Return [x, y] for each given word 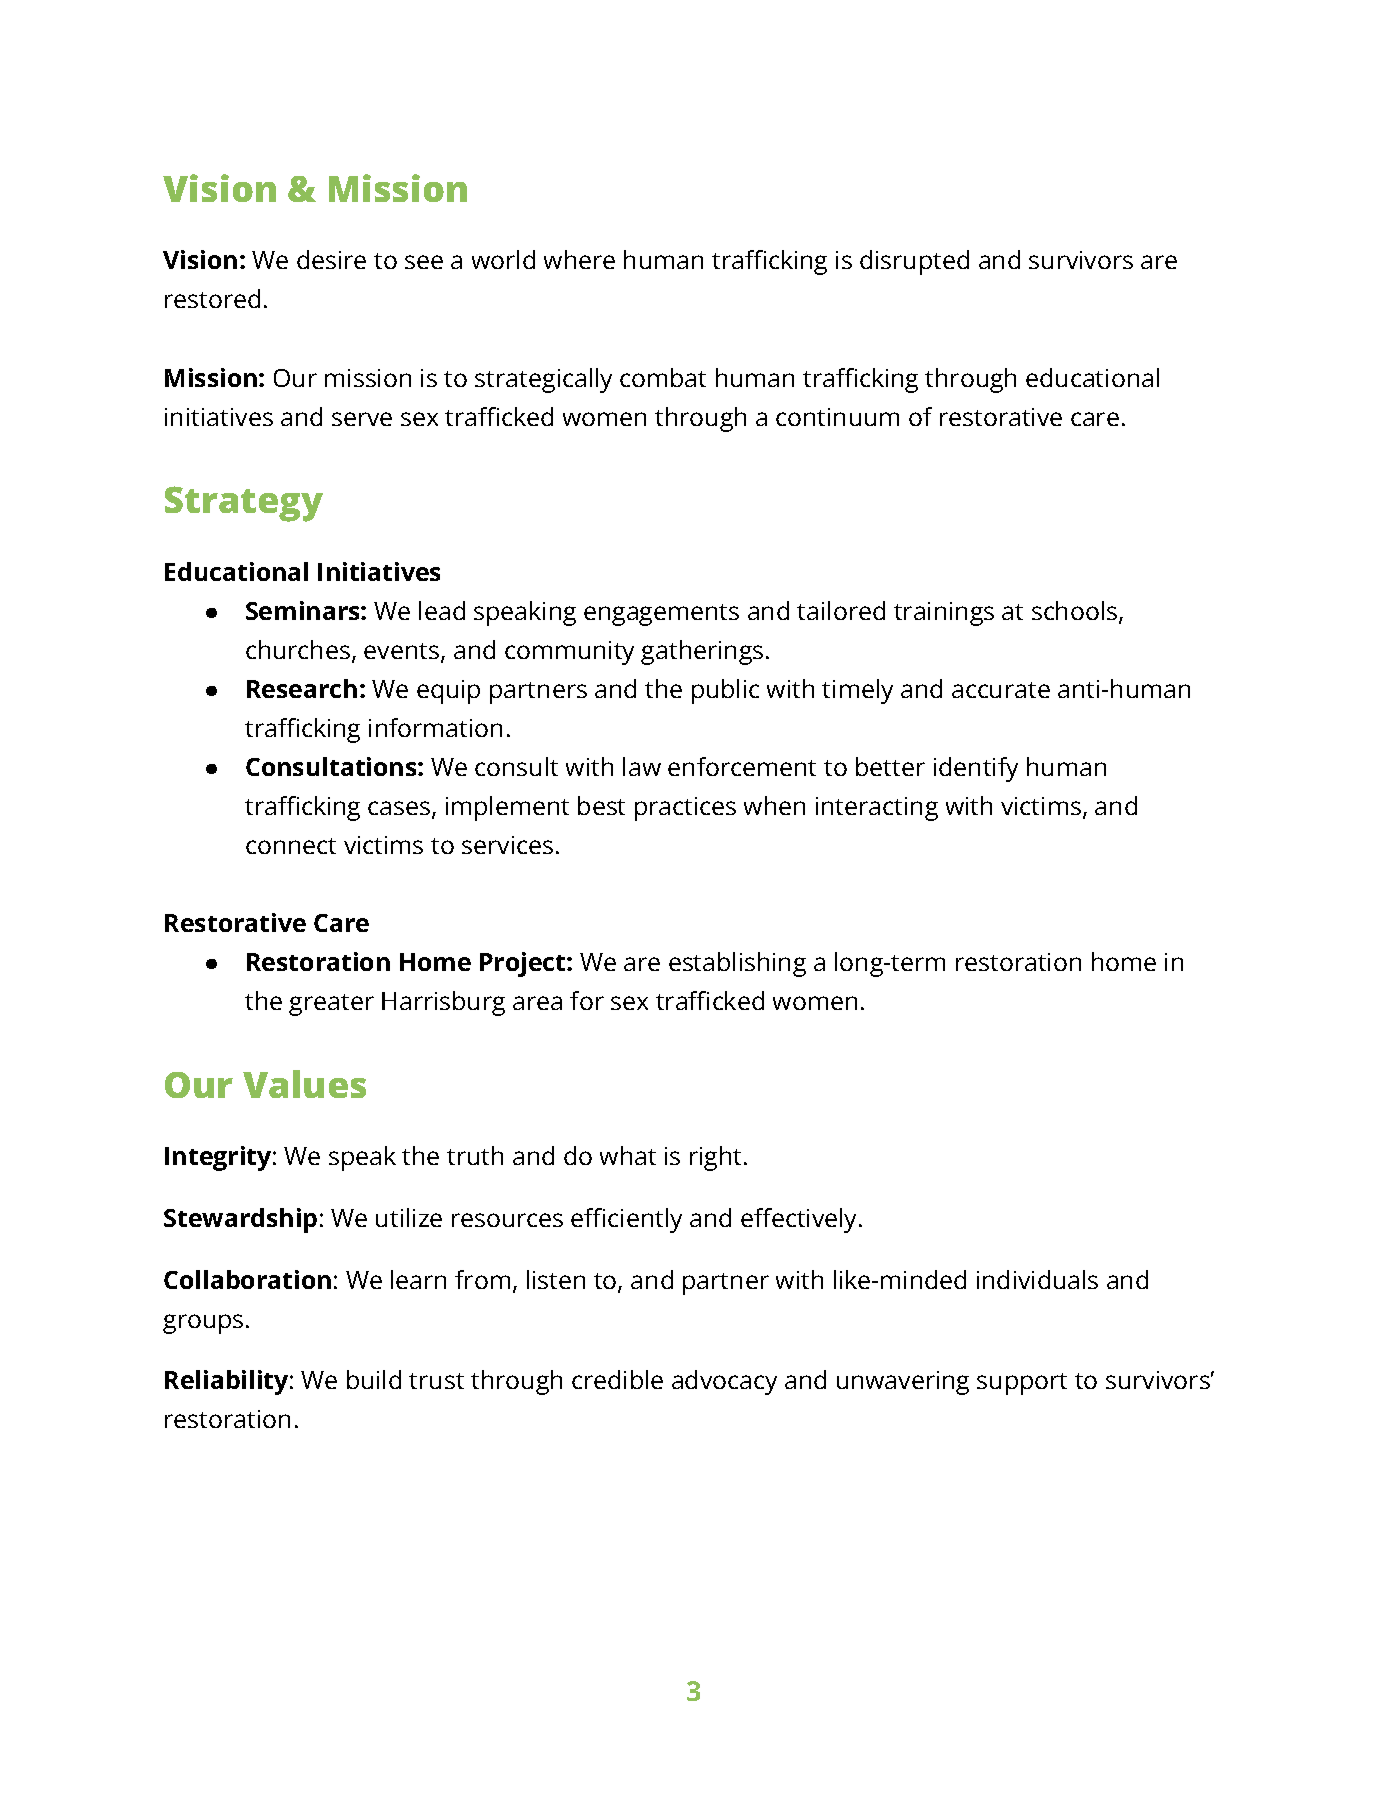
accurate [1001, 690]
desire [331, 259]
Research [302, 688]
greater [331, 1005]
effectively [798, 1220]
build [374, 1379]
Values [304, 1084]
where [579, 259]
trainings [944, 614]
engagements [661, 615]
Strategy [244, 504]
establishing [737, 964]
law [642, 766]
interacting [877, 809]
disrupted [914, 262]
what [628, 1155]
